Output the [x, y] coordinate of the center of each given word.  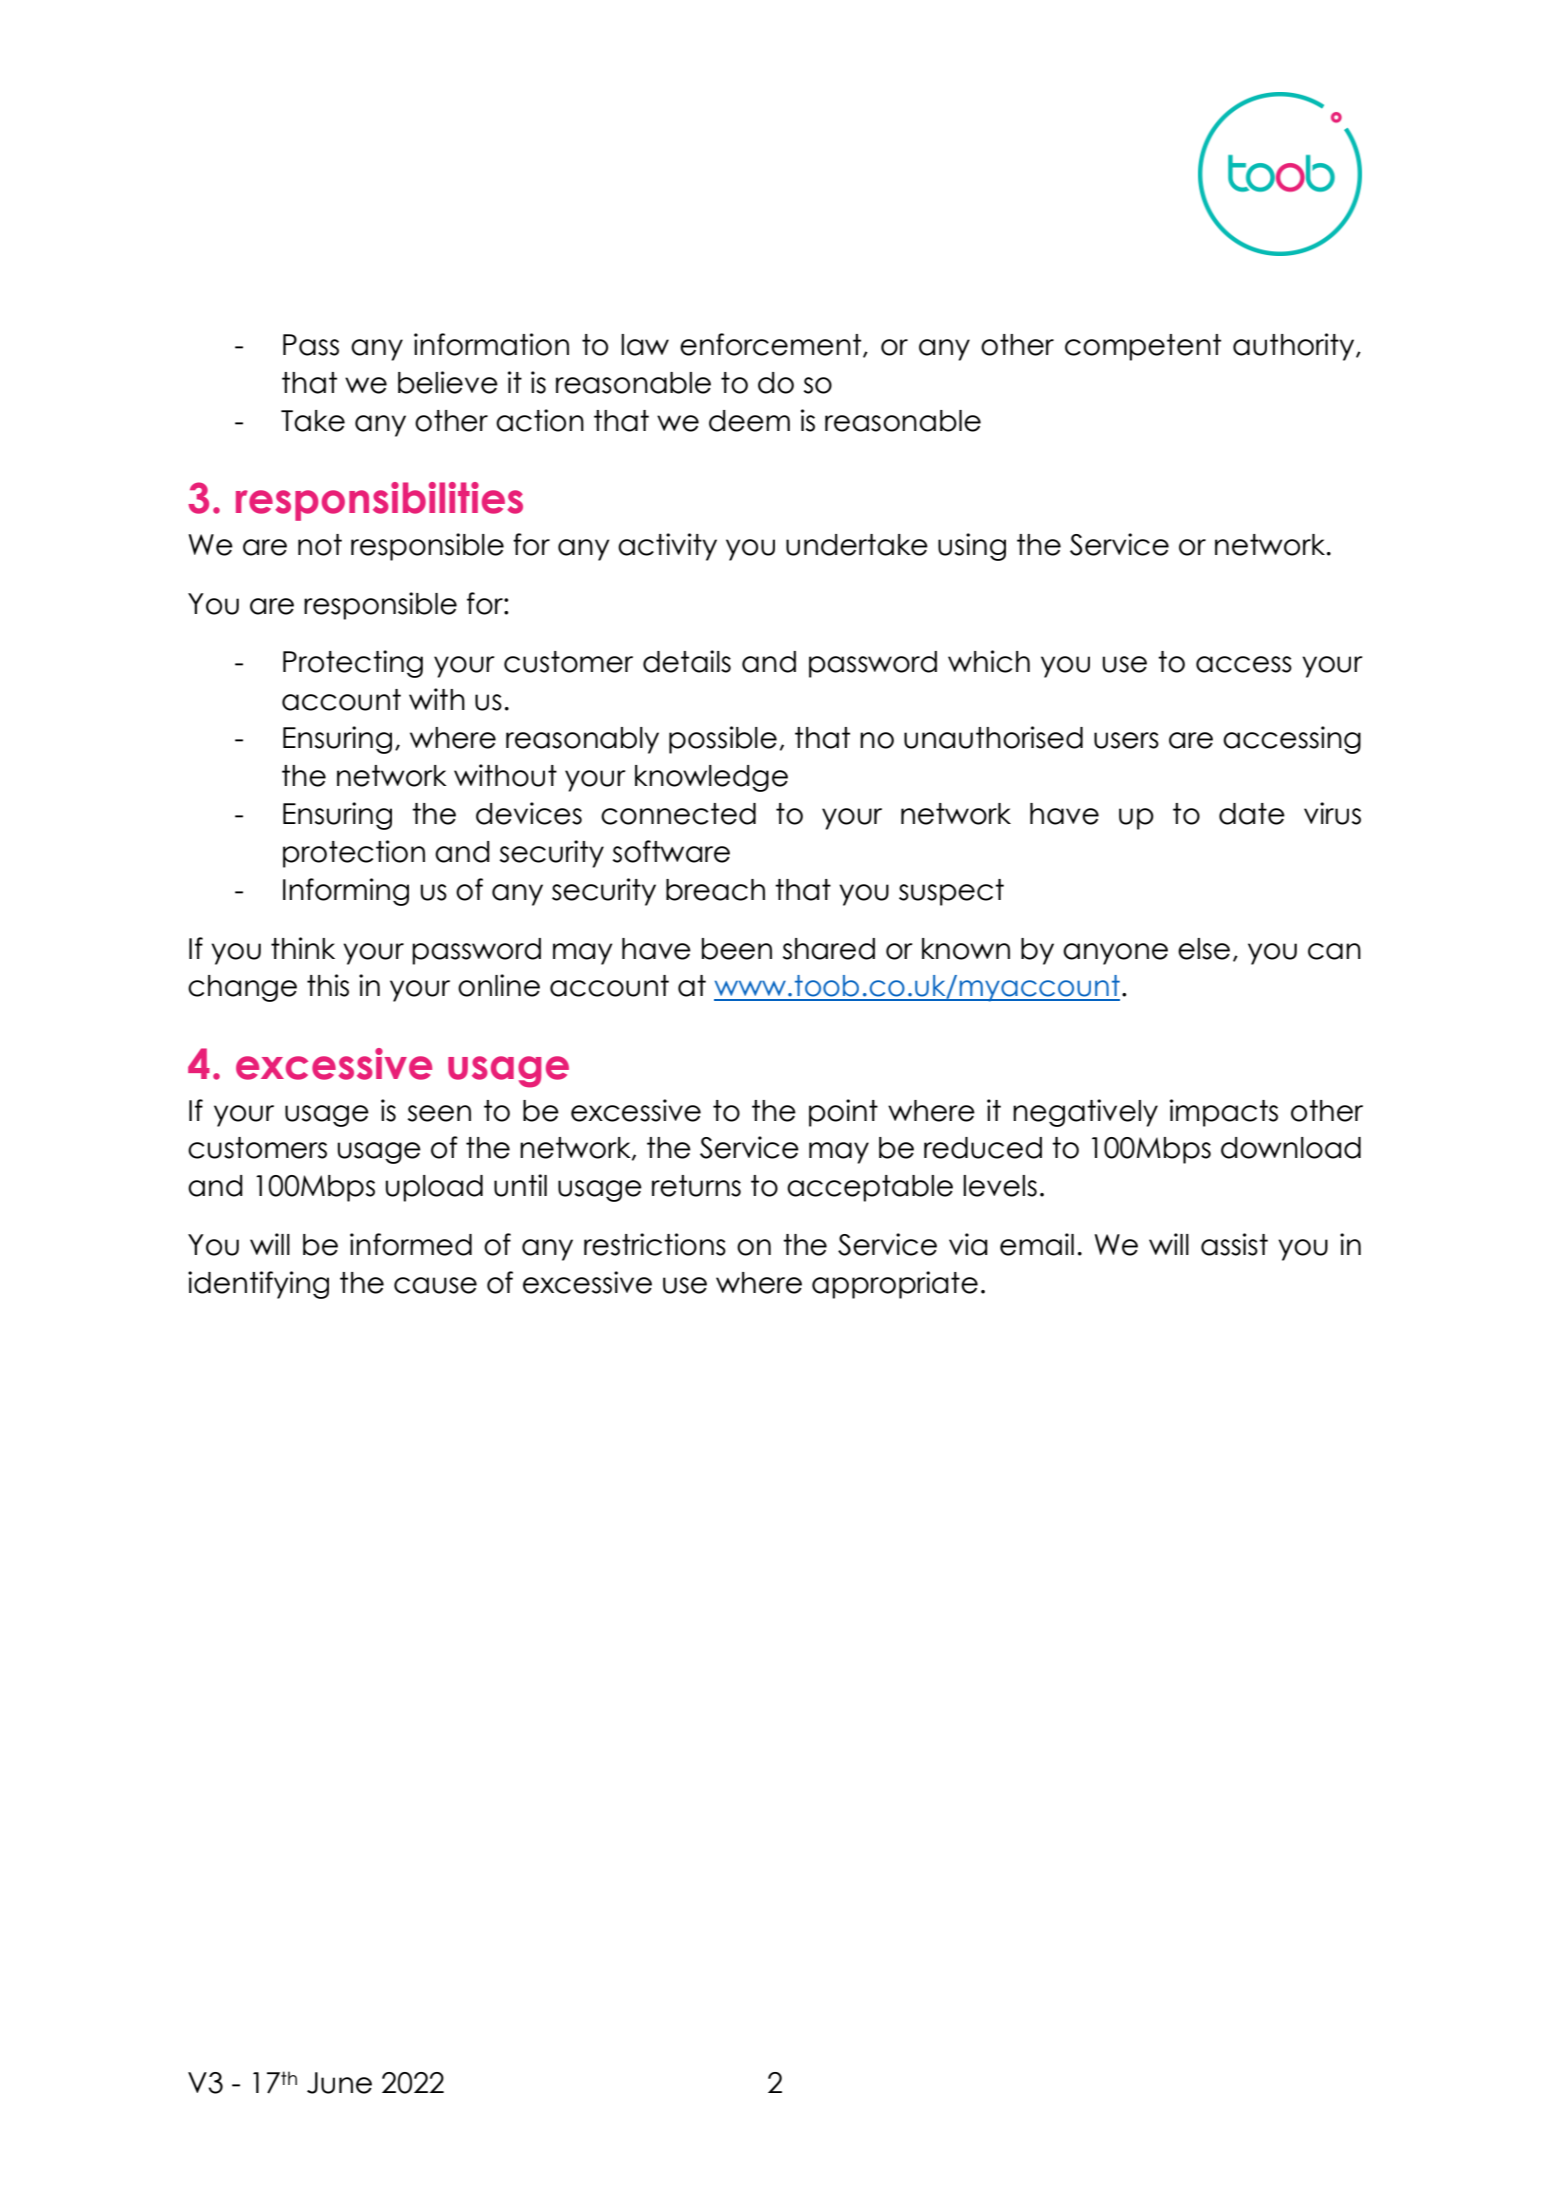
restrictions [655, 1244]
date [1252, 814]
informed [411, 1244]
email [1037, 1244]
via [968, 1244]
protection [354, 854]
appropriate [895, 1285]
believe [448, 382]
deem [749, 421]
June [339, 2083]
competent [1143, 347]
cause [435, 1285]
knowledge [711, 778]
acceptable [870, 1188]
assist [1234, 1244]
